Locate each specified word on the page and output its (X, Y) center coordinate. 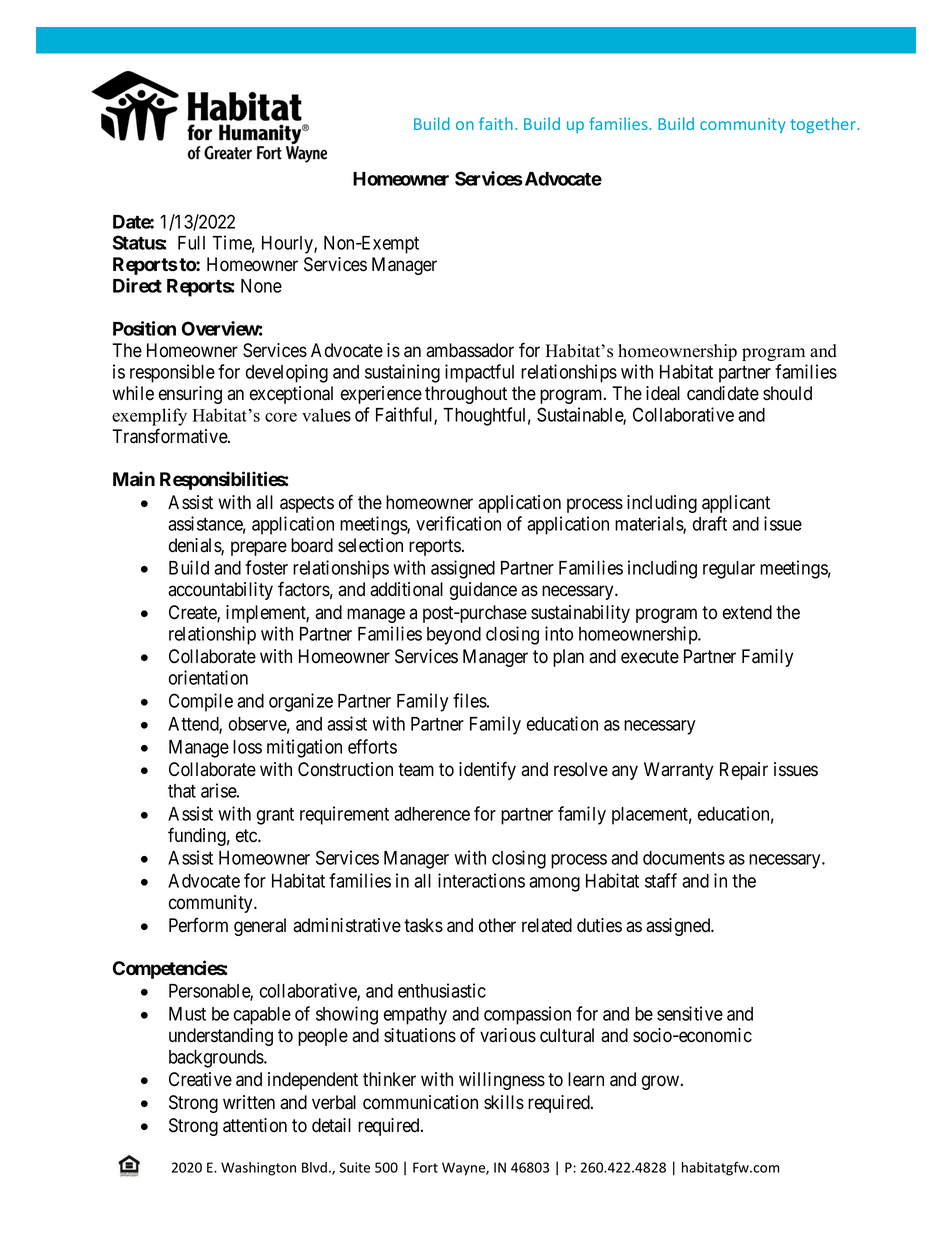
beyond (454, 636)
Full (191, 243)
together (824, 125)
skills (504, 1102)
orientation (208, 677)
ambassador (470, 350)
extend (747, 612)
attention (255, 1125)
